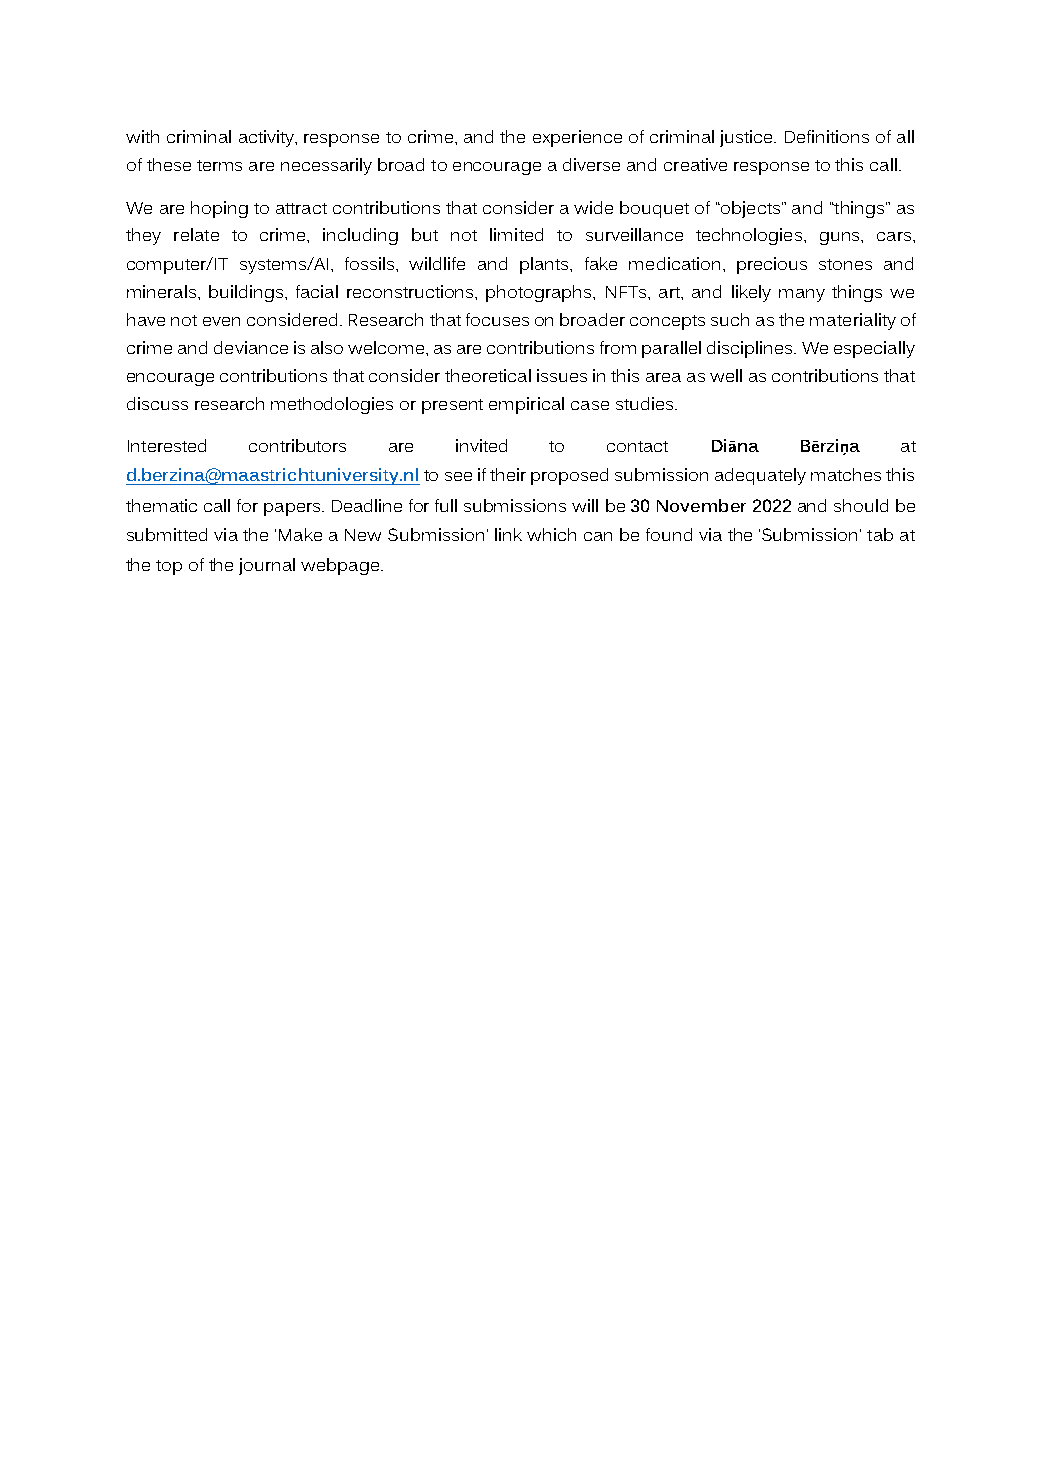 Image resolution: width=1042 pixels, height=1473 pixels. What do you see at coordinates (526, 405) in the screenshot?
I see `empirical` at bounding box center [526, 405].
